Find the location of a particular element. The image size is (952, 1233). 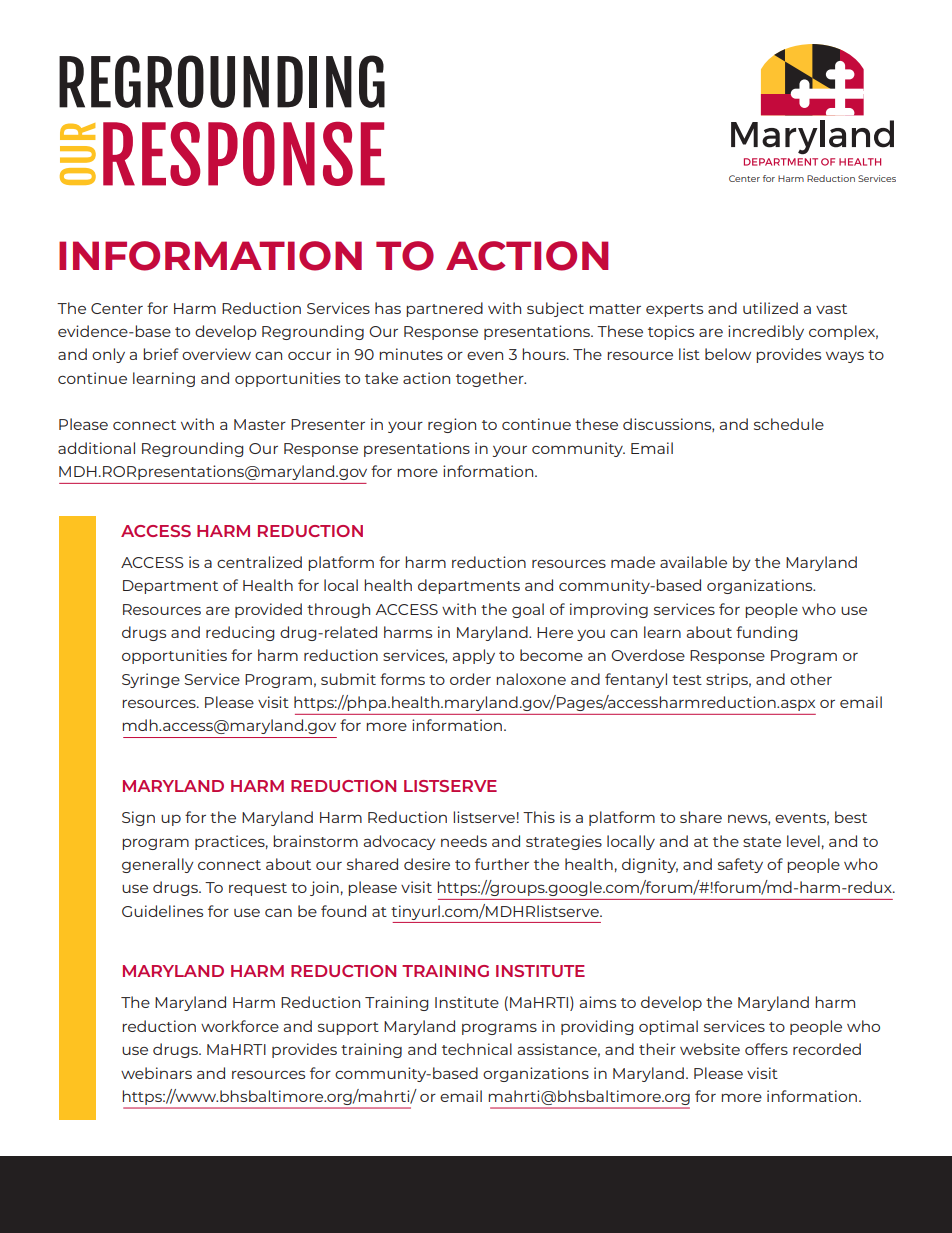

Sign is located at coordinates (138, 818).
